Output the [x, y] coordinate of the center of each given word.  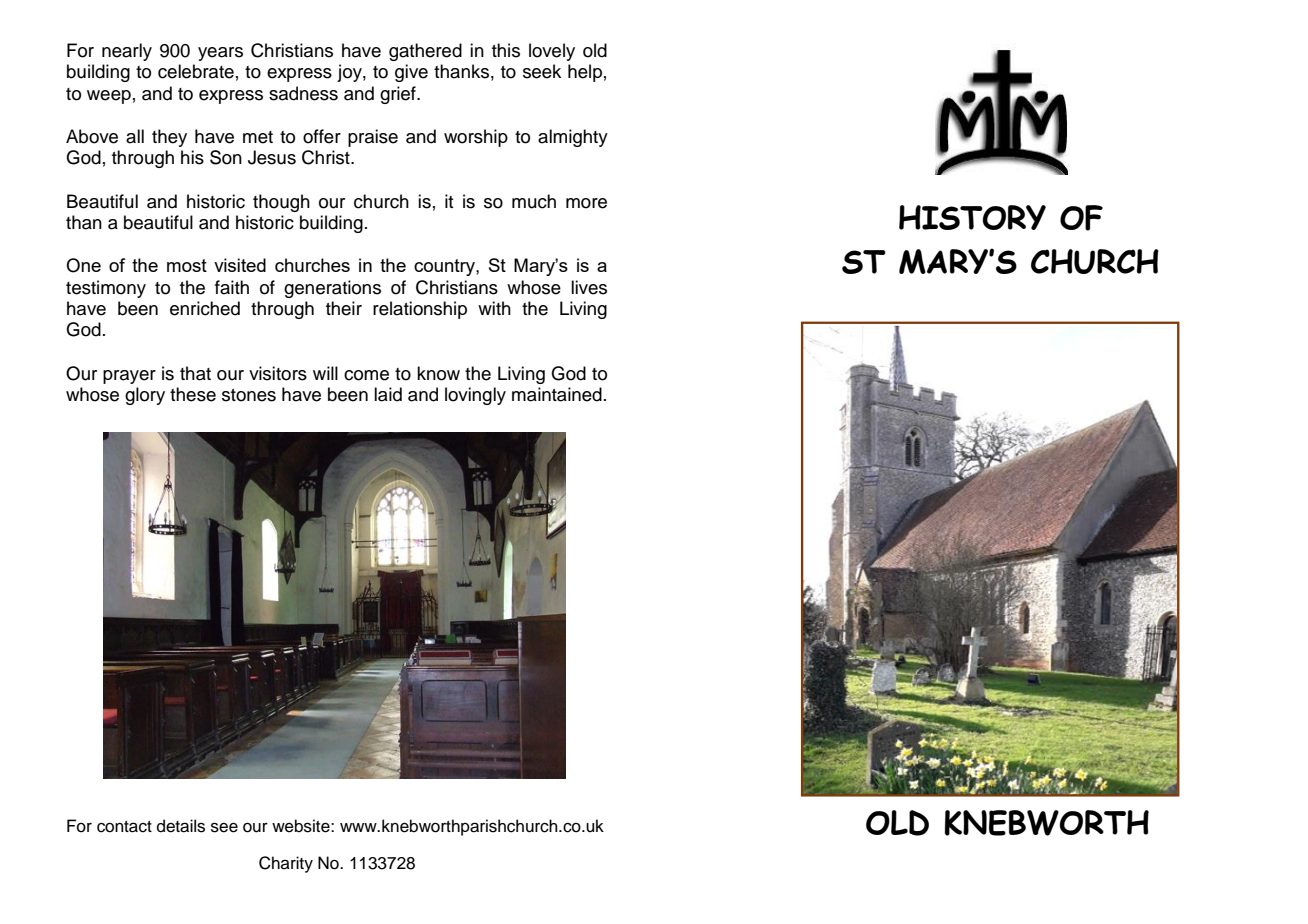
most [187, 265]
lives [589, 287]
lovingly [475, 396]
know [438, 373]
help [585, 73]
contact [124, 827]
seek [542, 71]
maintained [557, 394]
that [195, 373]
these [193, 394]
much [534, 201]
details [181, 826]
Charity [286, 864]
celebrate [196, 71]
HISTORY [972, 217]
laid [388, 394]
